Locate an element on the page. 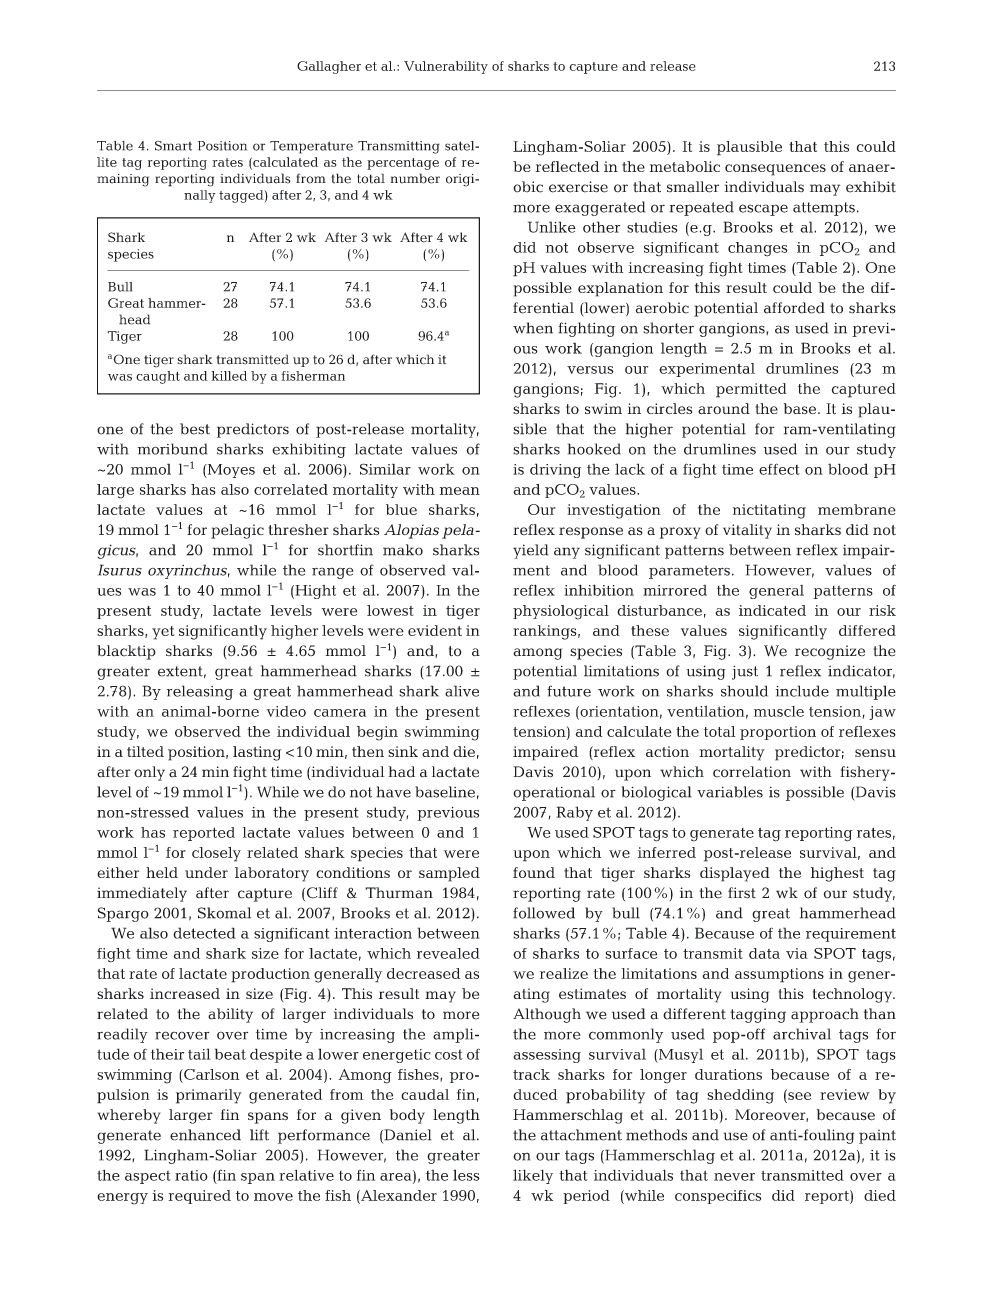 The image size is (993, 1309). never is located at coordinates (734, 1177).
